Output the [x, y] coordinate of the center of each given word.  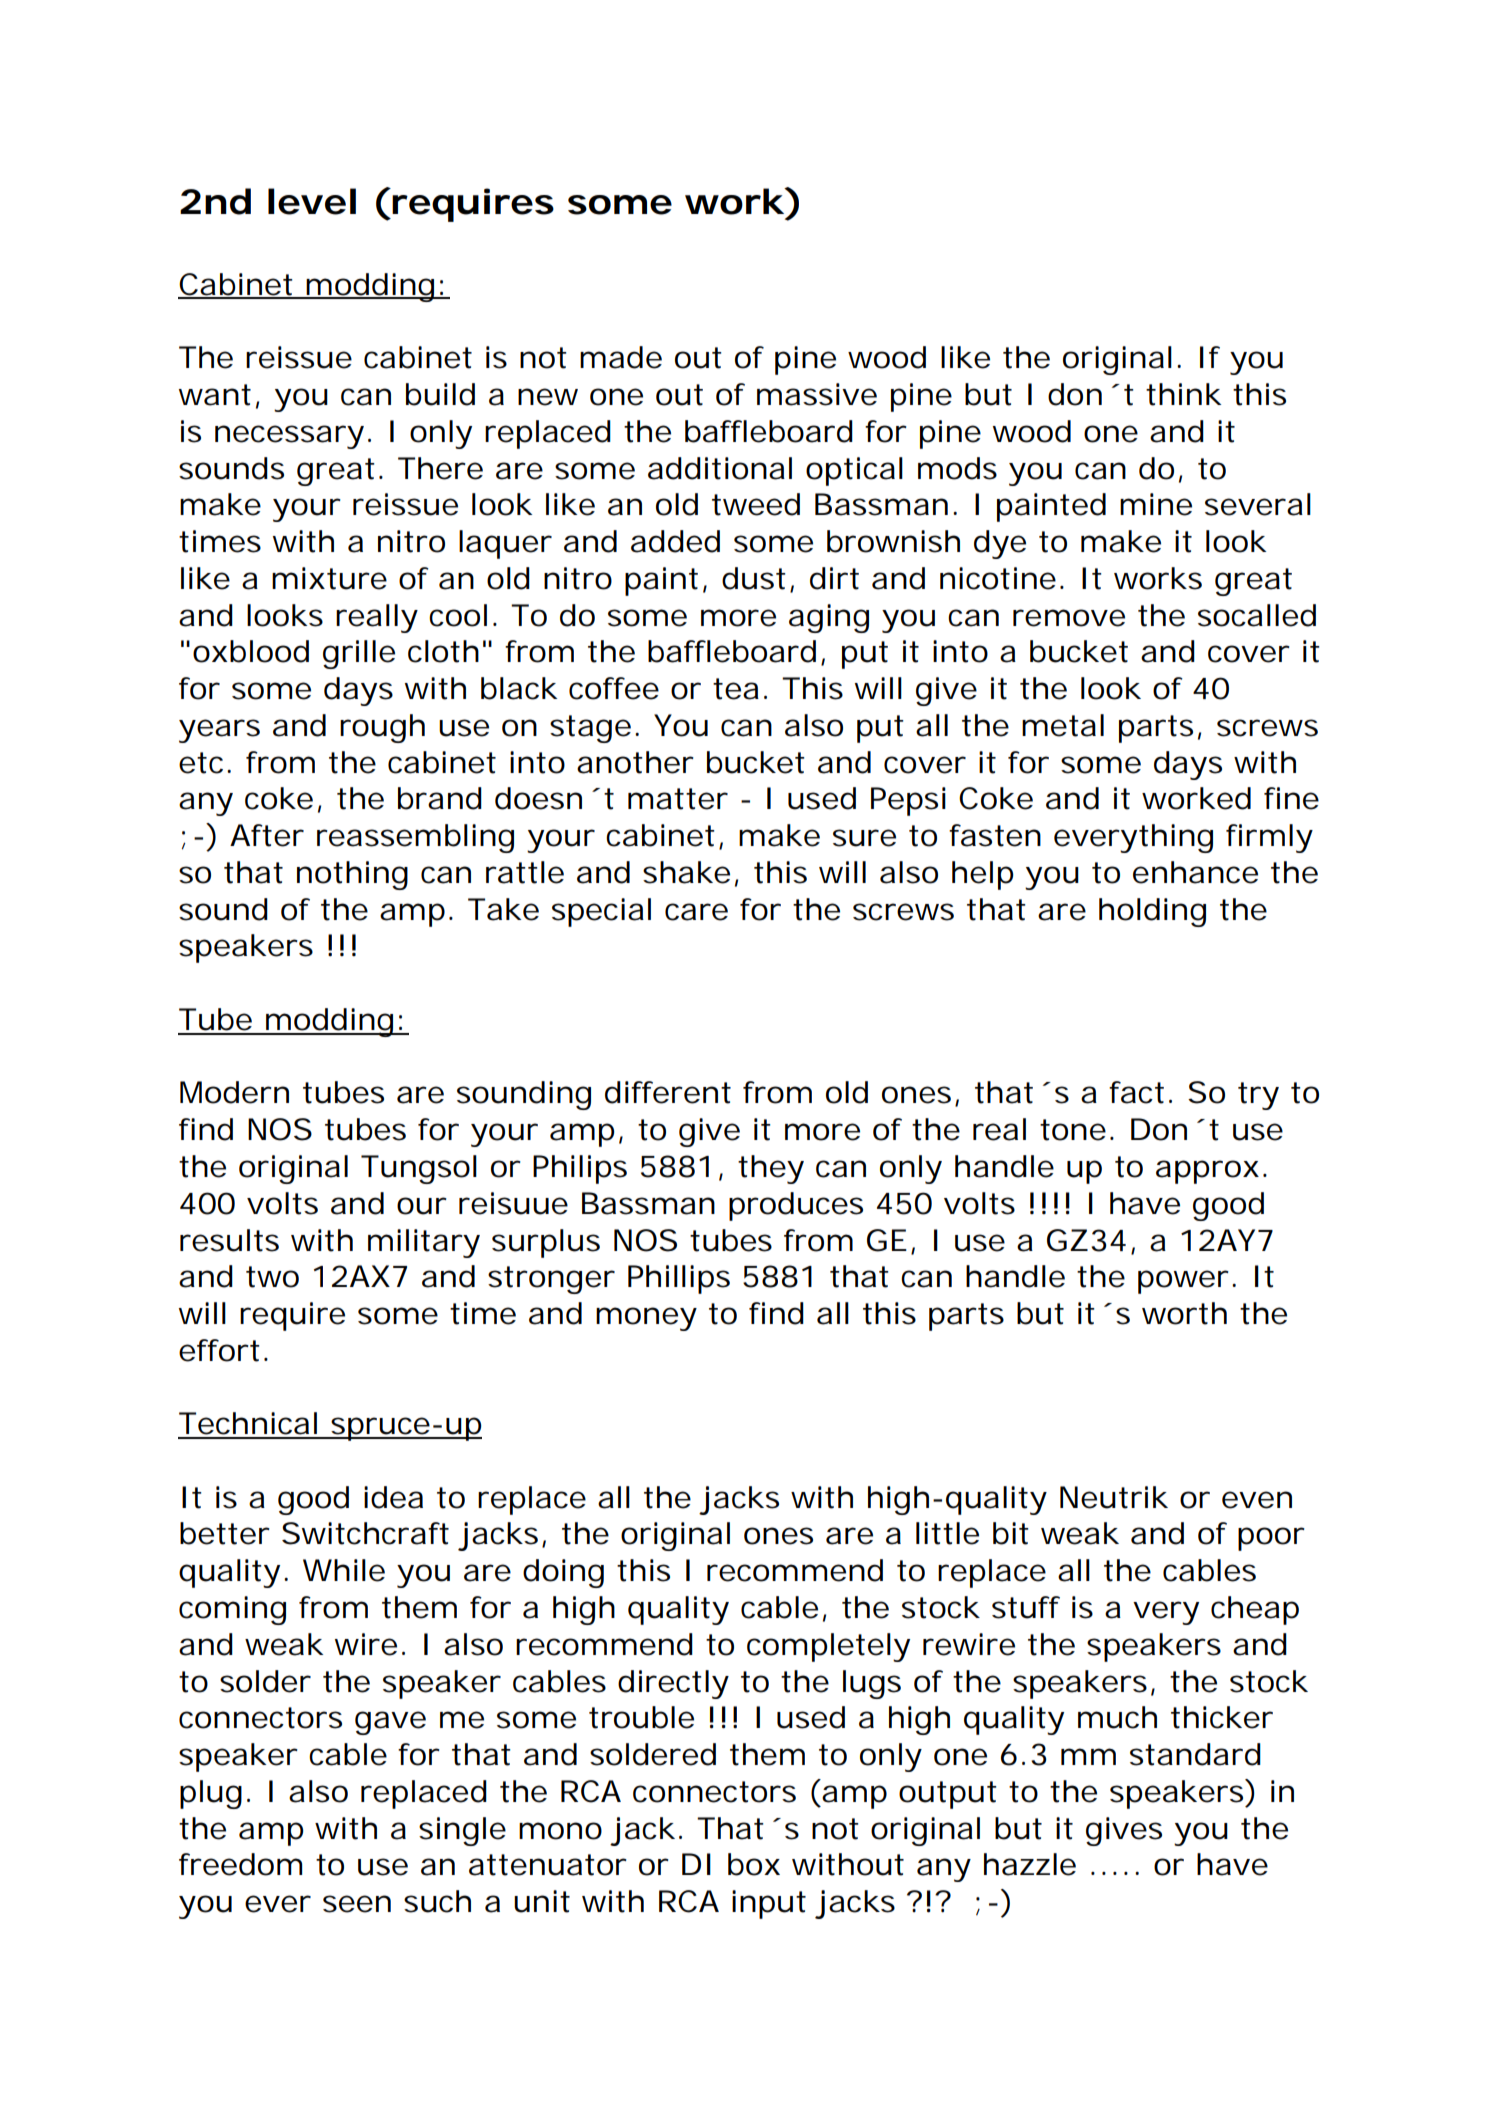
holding [1152, 912]
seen [357, 1904]
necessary [289, 437]
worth [1184, 1313]
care [696, 912]
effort [219, 1350]
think [1183, 394]
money [646, 1319]
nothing [352, 875]
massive [817, 394]
